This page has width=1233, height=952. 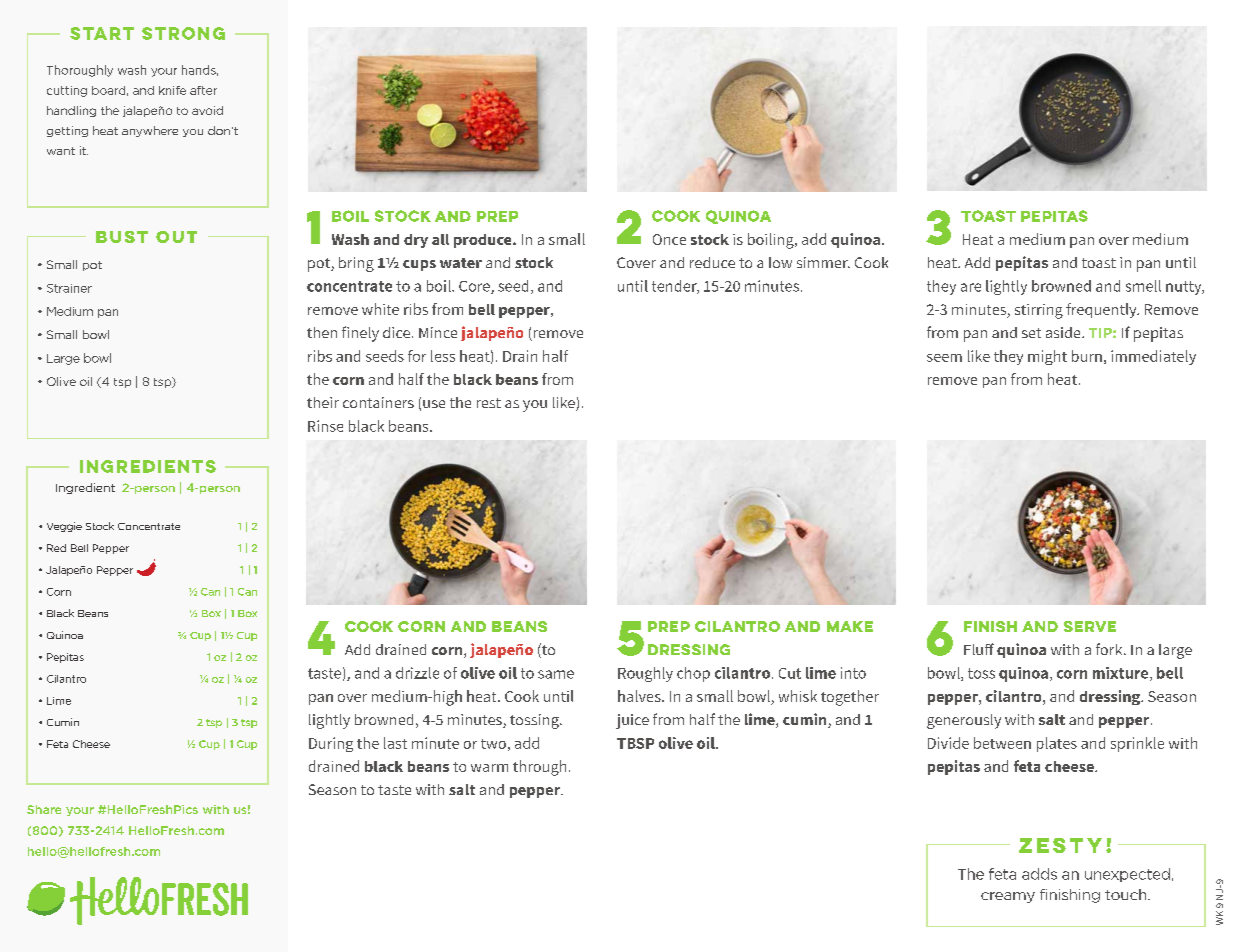 What do you see at coordinates (44, 809) in the page?
I see `Share` at bounding box center [44, 809].
